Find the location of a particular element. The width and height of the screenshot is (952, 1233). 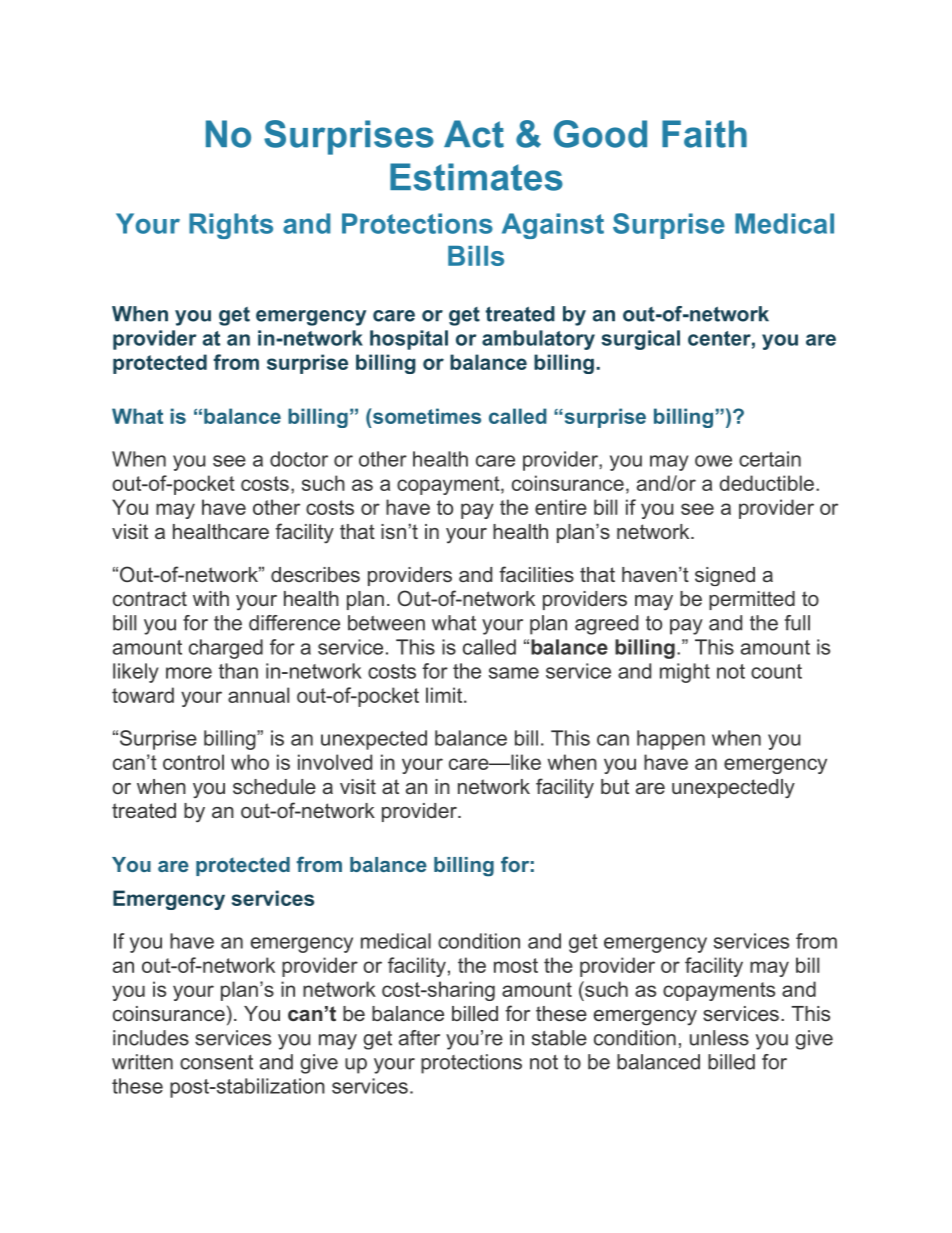

doctor is located at coordinates (299, 459).
